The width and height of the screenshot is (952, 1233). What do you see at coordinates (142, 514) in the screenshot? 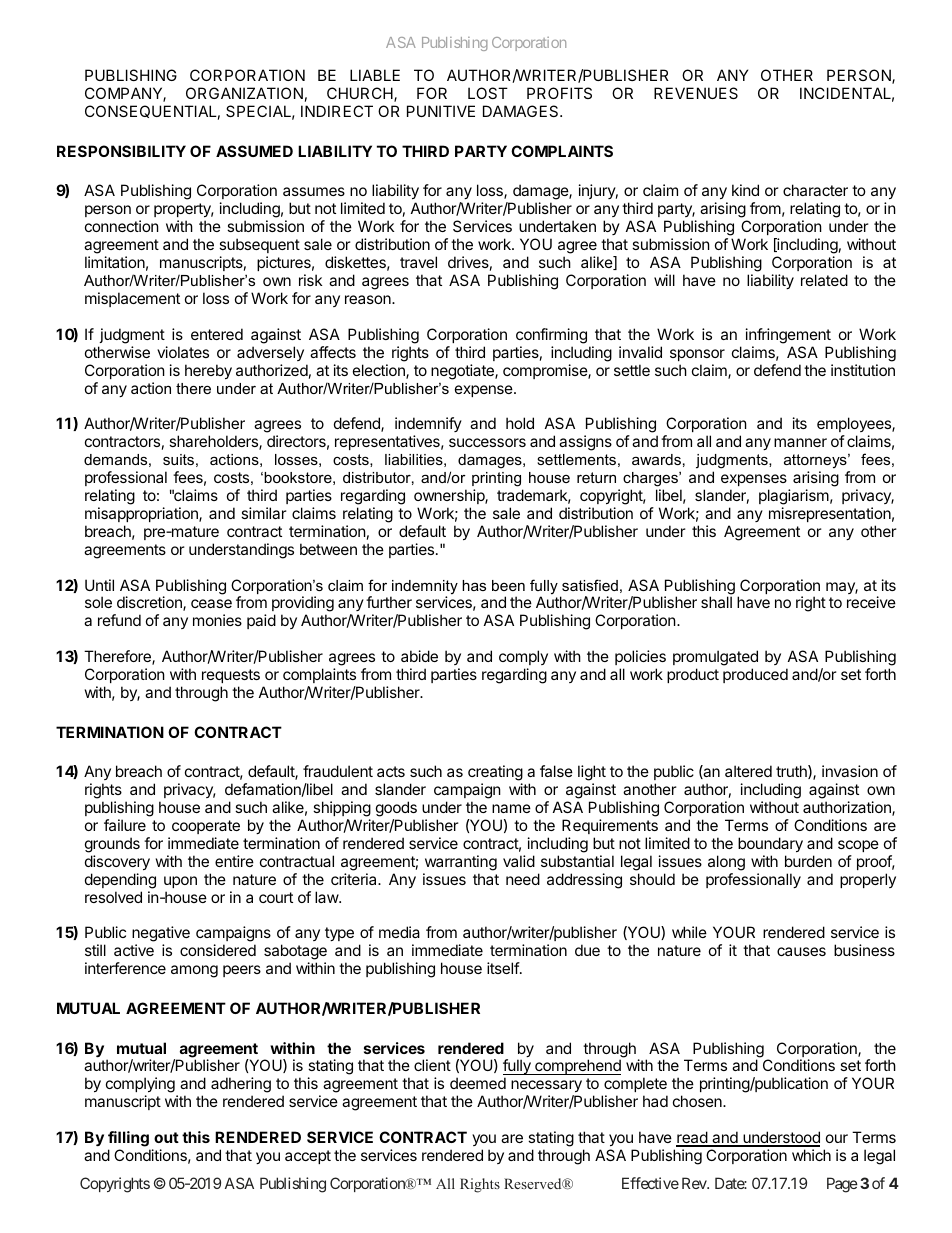
I see `misappropriation` at bounding box center [142, 514].
